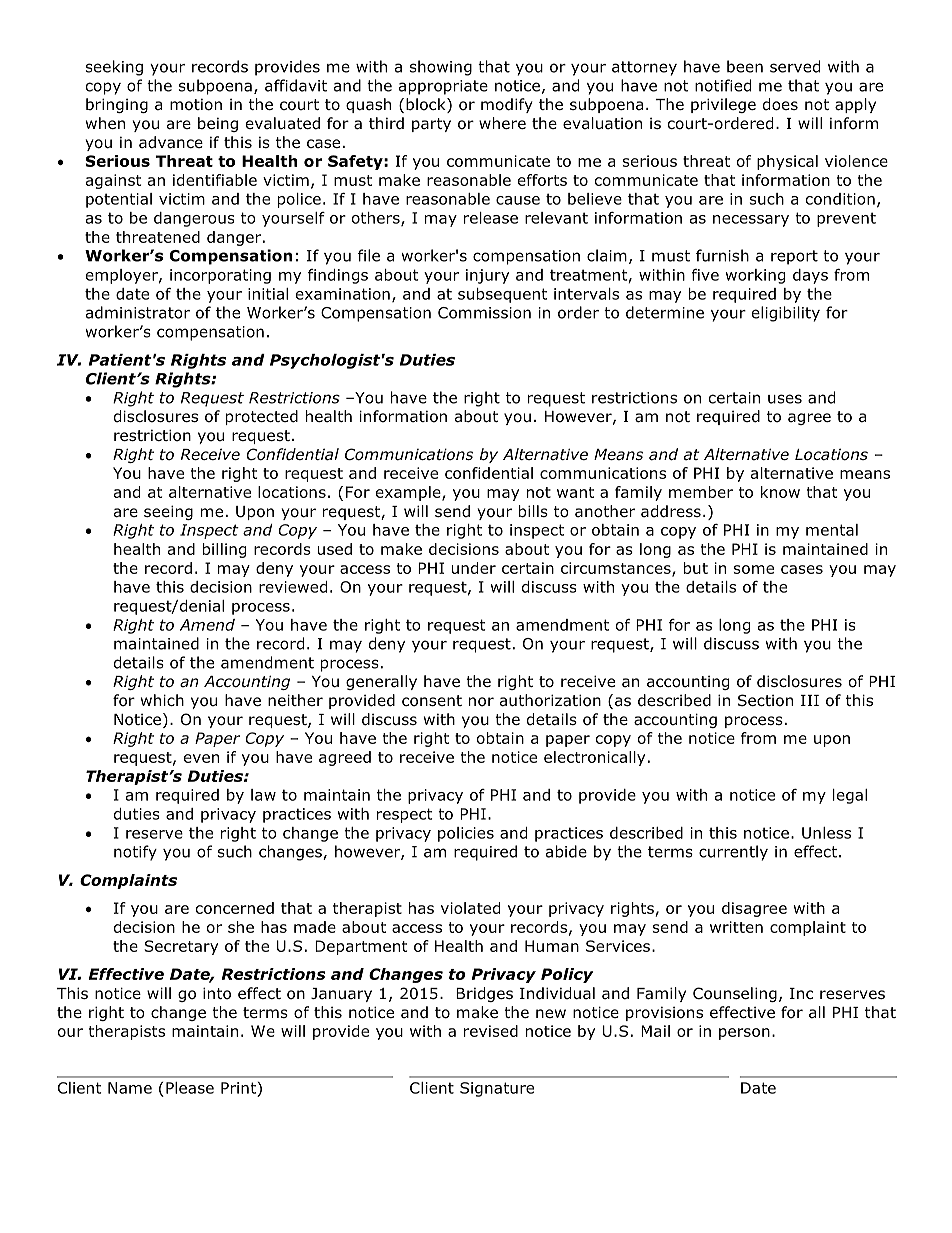 The image size is (952, 1233). What do you see at coordinates (190, 1088) in the screenshot?
I see `Please` at bounding box center [190, 1088].
